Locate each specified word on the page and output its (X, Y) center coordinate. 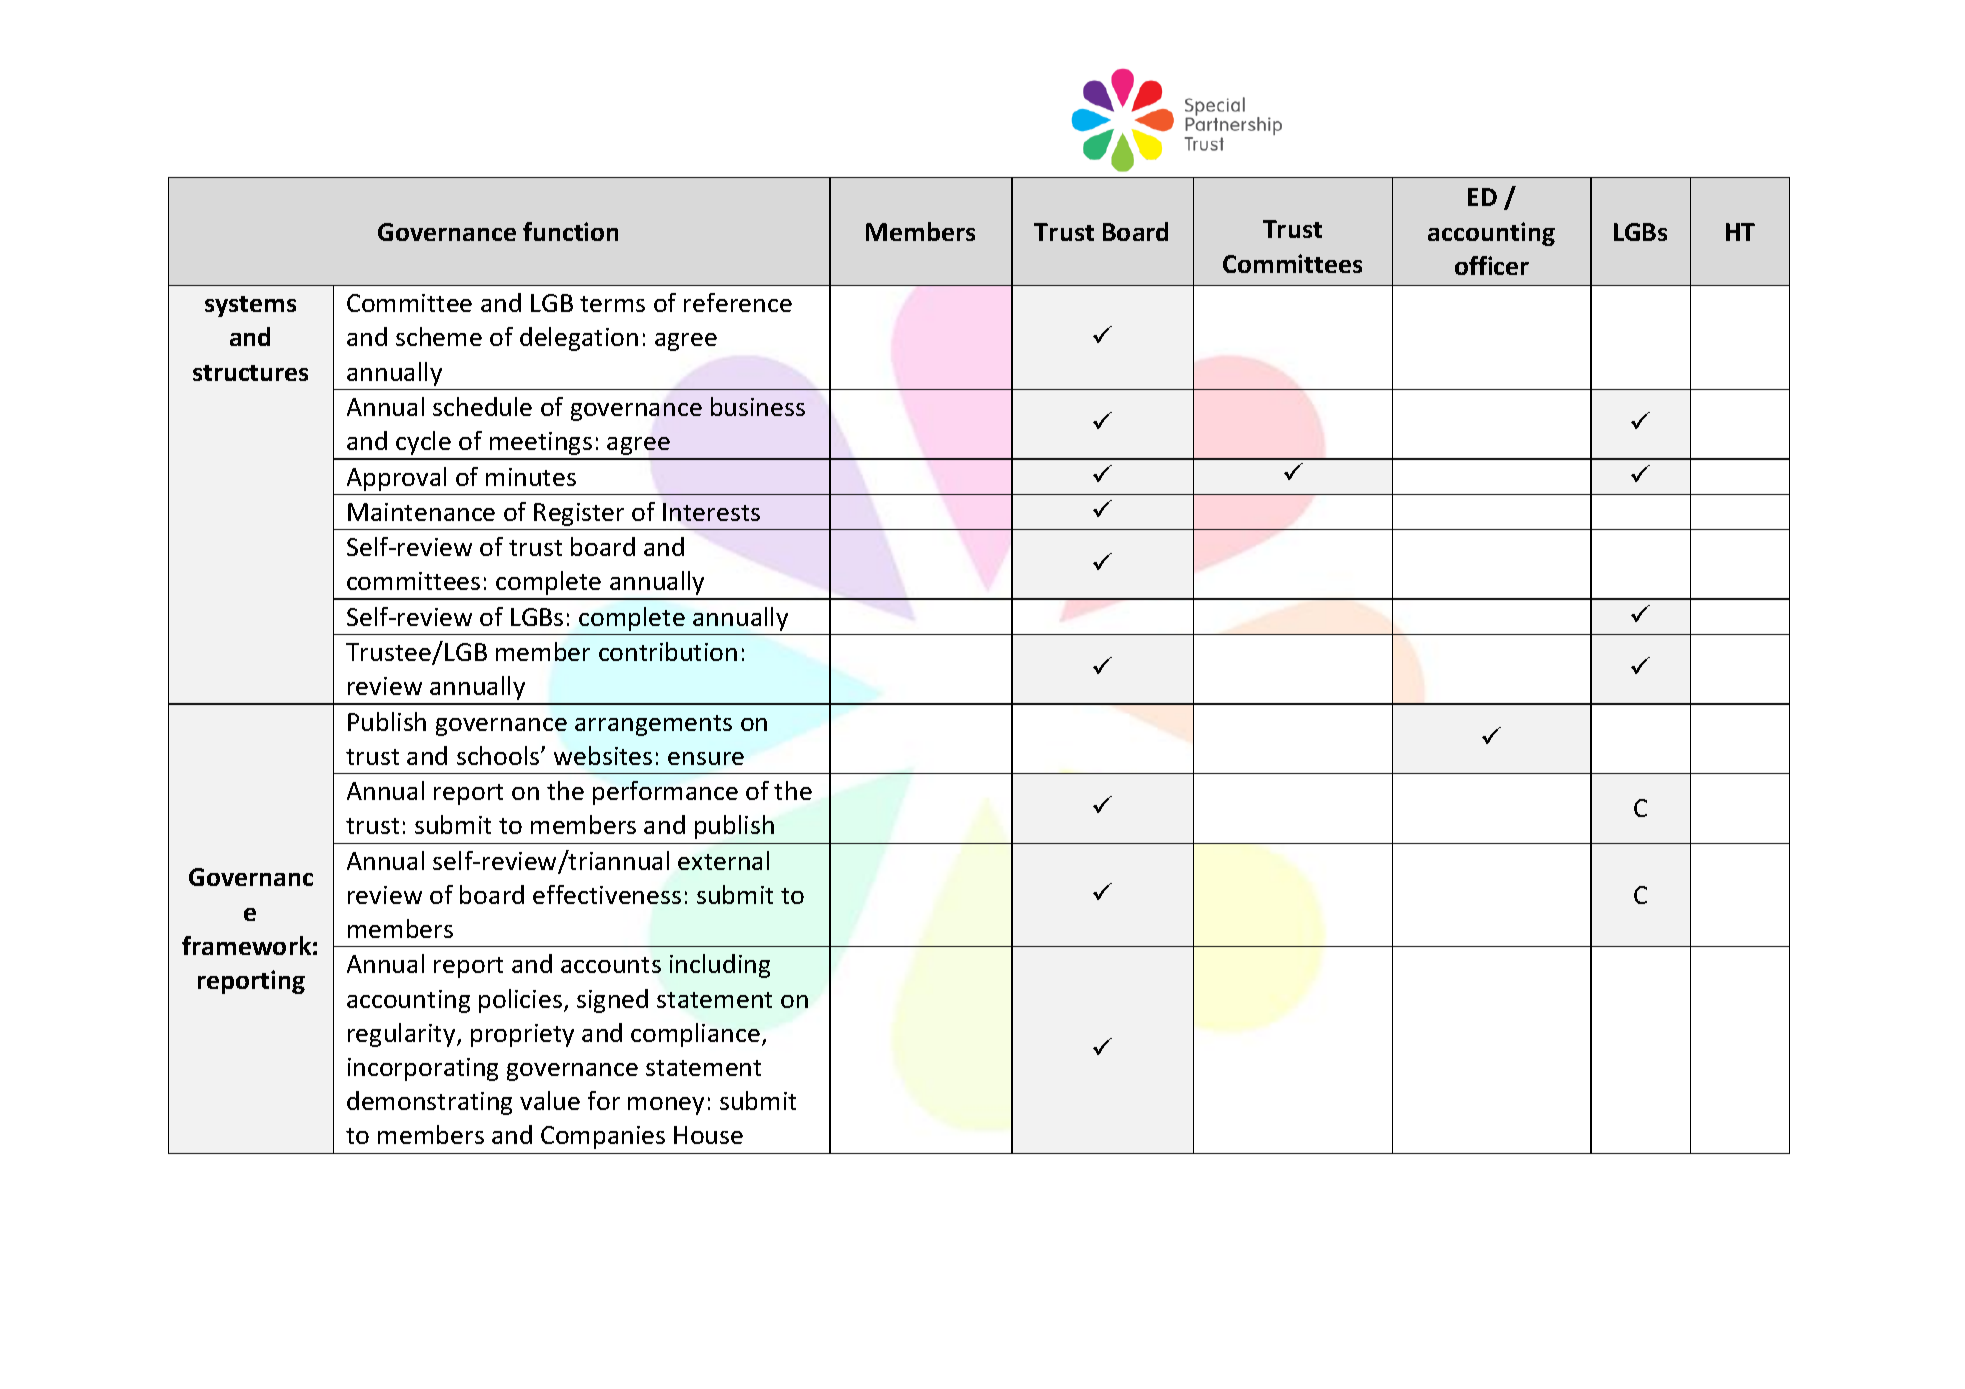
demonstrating (429, 1103)
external (723, 860)
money (666, 1106)
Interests (711, 512)
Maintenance (421, 512)
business (758, 406)
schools (499, 755)
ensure (706, 758)
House (708, 1135)
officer (1492, 265)
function (570, 231)
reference (738, 302)
